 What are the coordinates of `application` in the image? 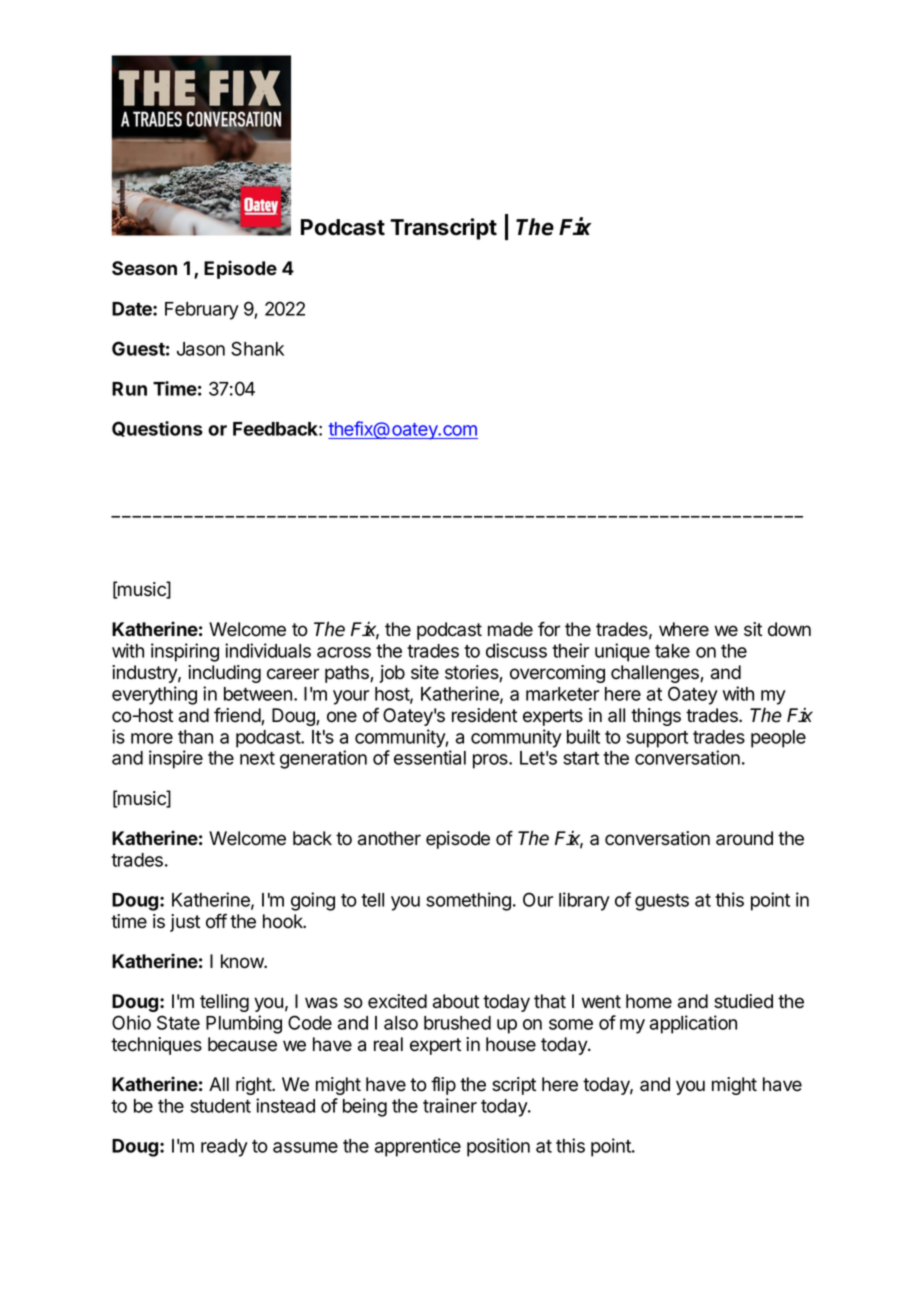 It's located at (693, 1024).
